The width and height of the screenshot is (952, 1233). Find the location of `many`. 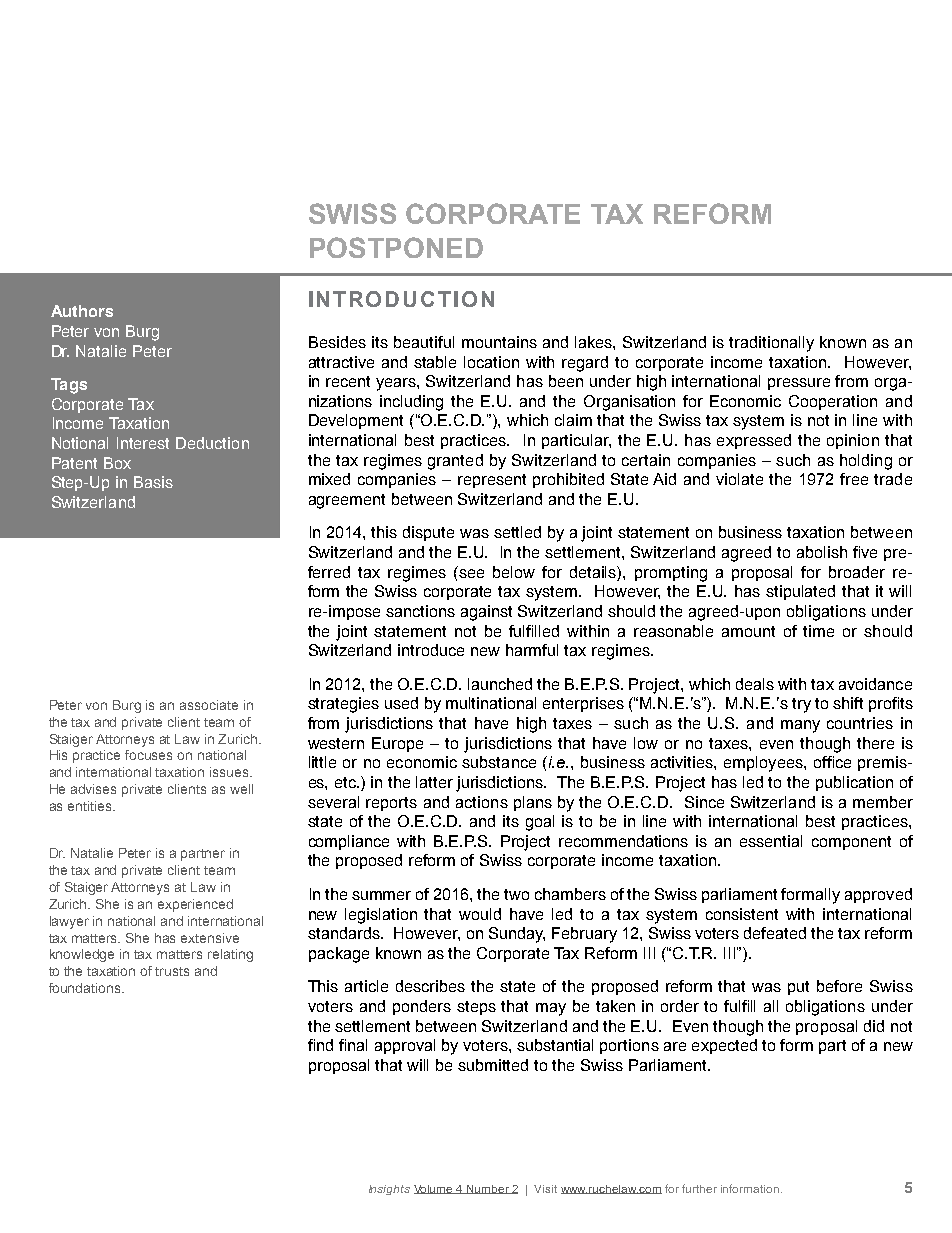

many is located at coordinates (800, 726).
